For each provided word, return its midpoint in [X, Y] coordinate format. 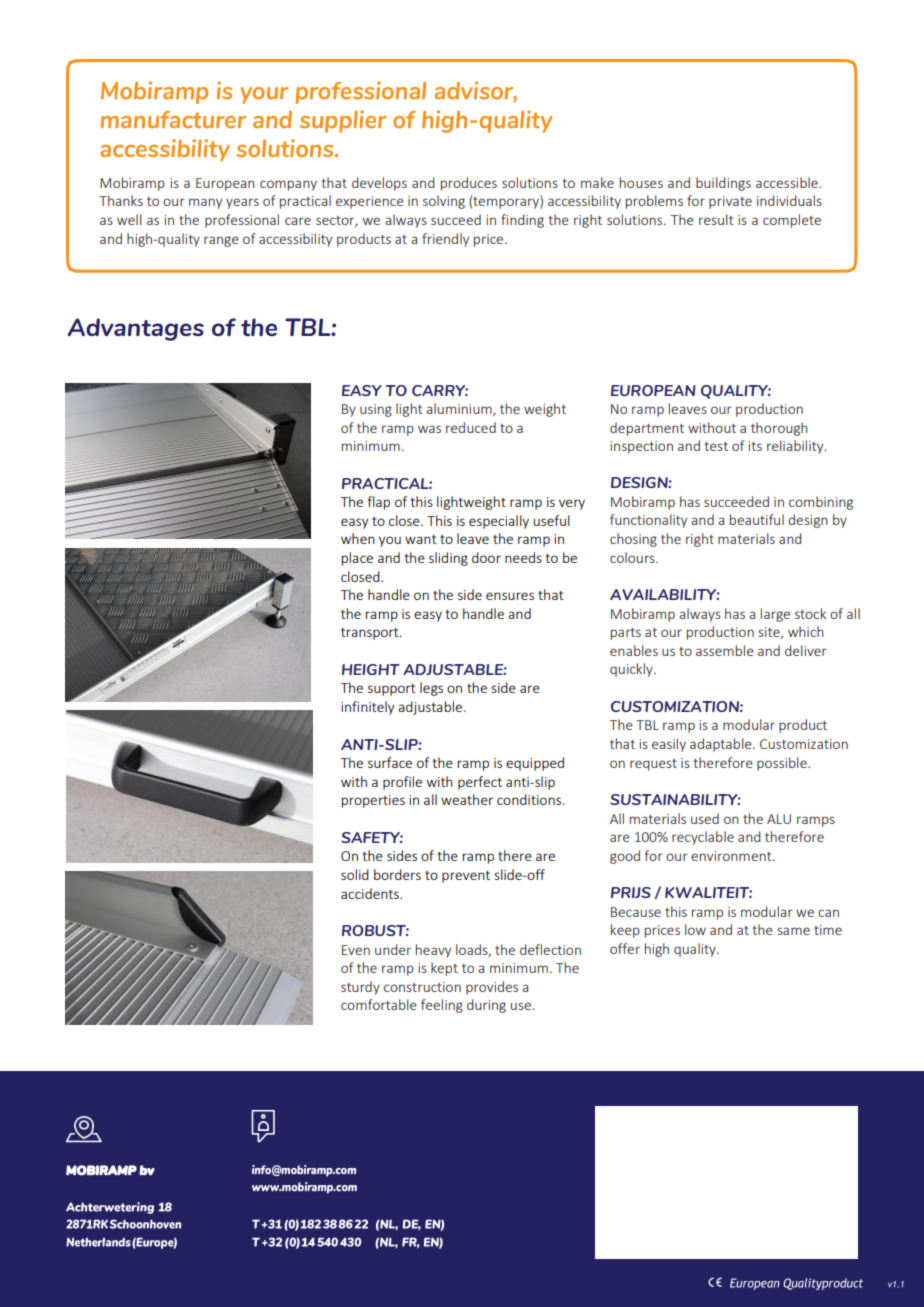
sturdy [360, 988]
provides [492, 988]
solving [444, 202]
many [205, 203]
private [730, 202]
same [794, 931]
